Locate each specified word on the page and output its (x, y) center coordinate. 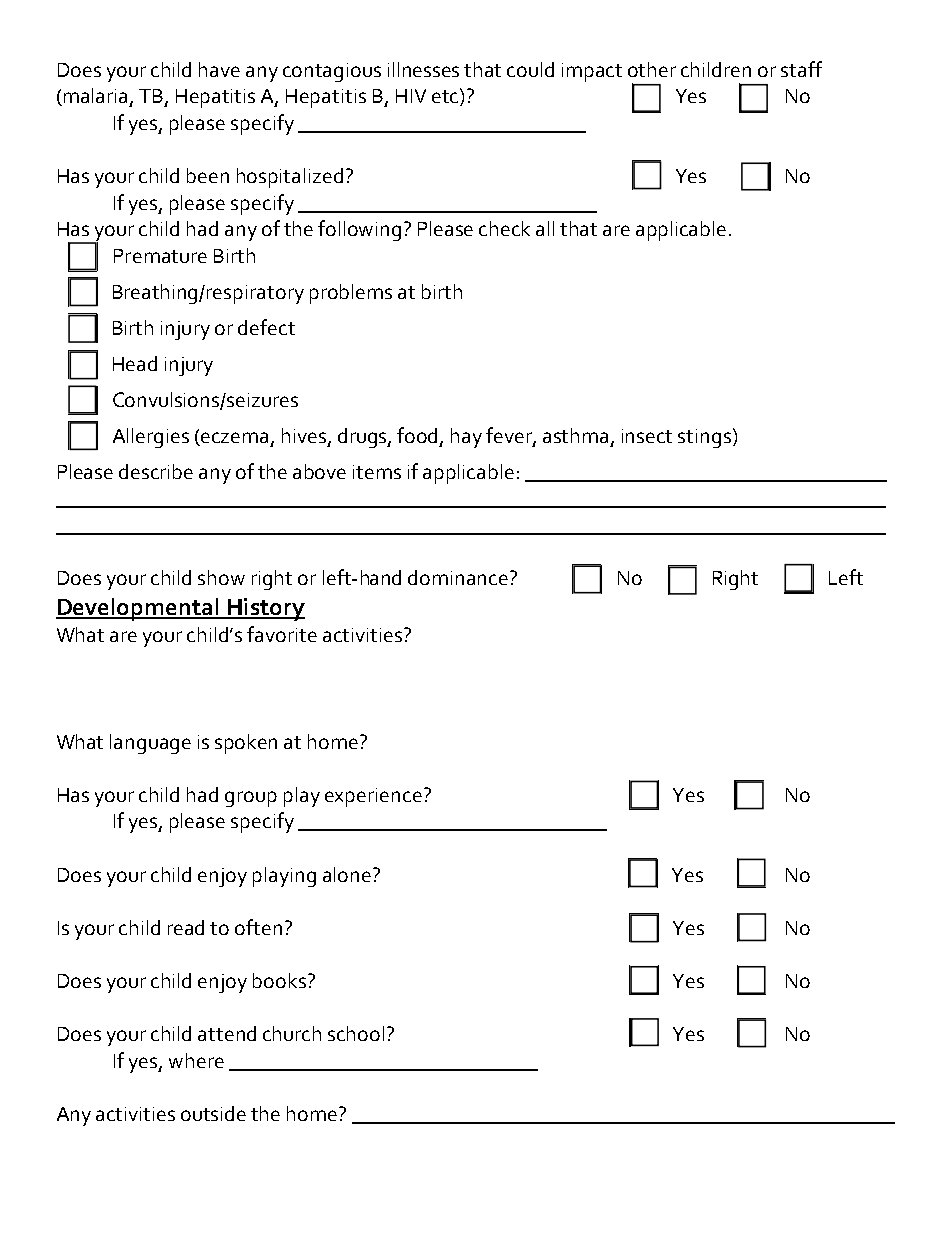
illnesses (423, 69)
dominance (458, 577)
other (652, 69)
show (221, 577)
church (292, 1033)
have (219, 69)
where (196, 1060)
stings (704, 438)
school (356, 1033)
